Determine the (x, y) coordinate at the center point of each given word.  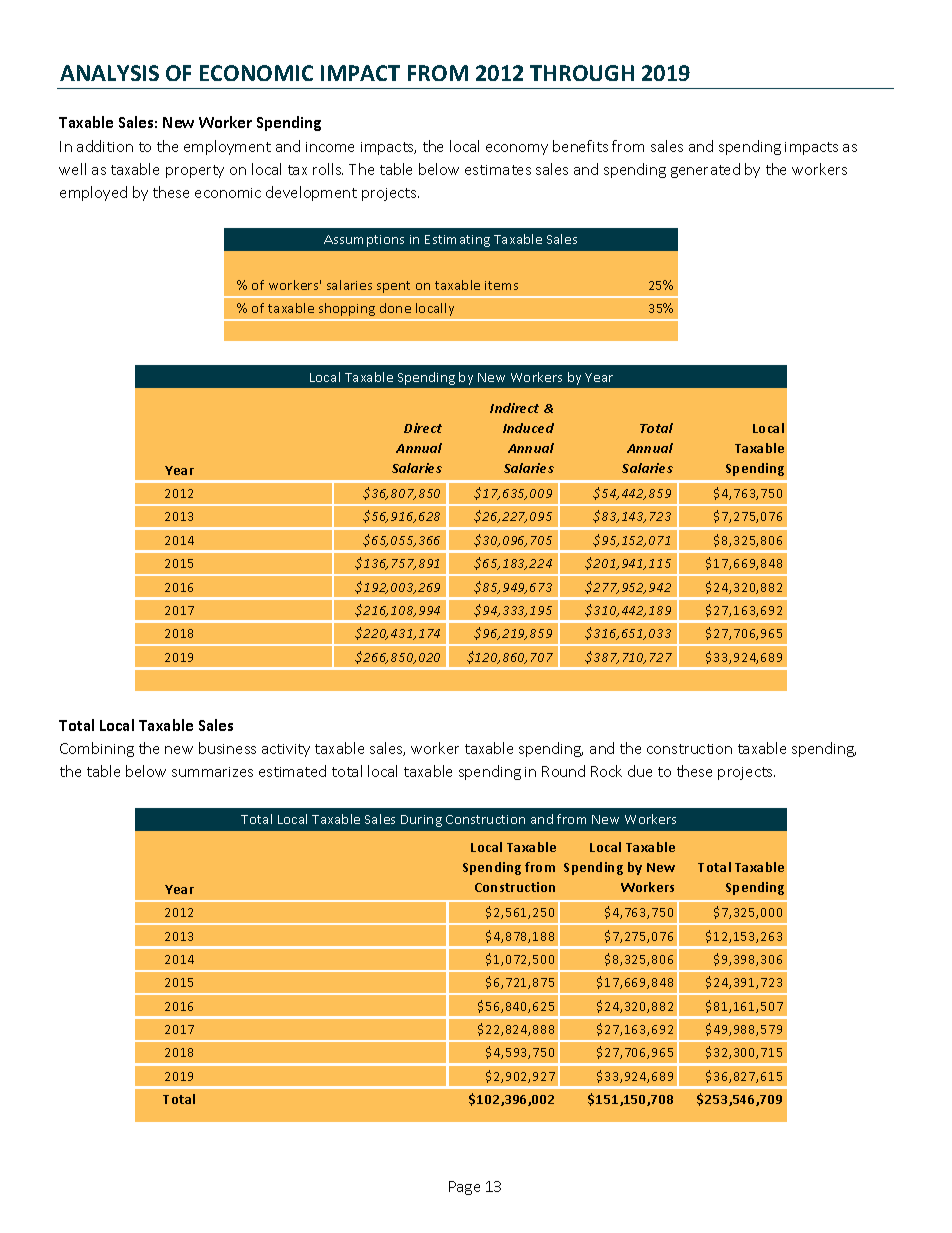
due (640, 771)
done (395, 308)
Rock (606, 771)
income (330, 147)
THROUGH (582, 73)
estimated (292, 771)
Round (563, 771)
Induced (528, 428)
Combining (97, 749)
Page (464, 1188)
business (227, 748)
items (501, 285)
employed (93, 193)
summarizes (212, 772)
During (421, 821)
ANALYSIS (109, 73)
